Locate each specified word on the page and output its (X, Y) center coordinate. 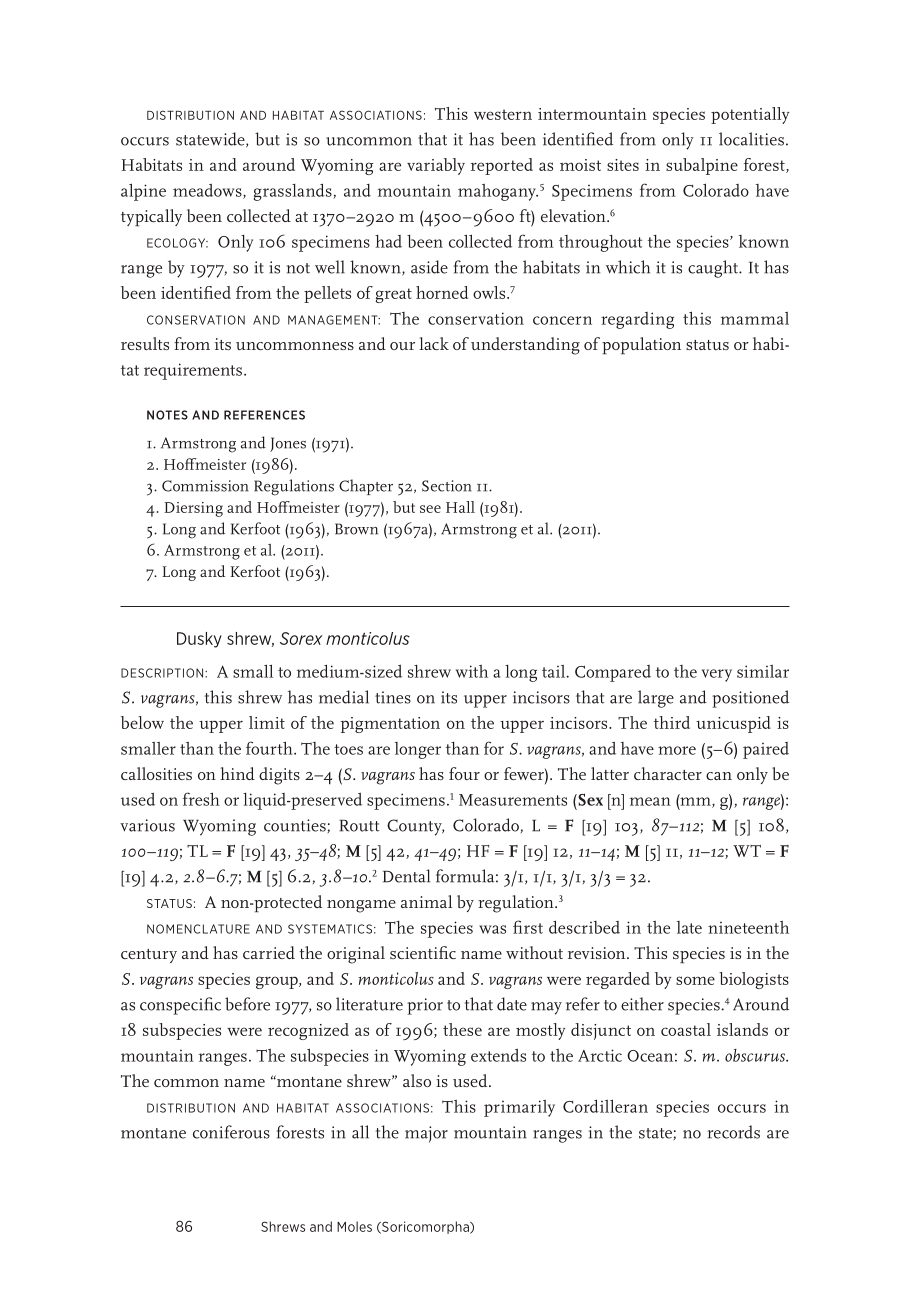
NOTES (167, 415)
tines (393, 697)
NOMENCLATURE (198, 929)
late (689, 927)
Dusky (199, 640)
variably (436, 166)
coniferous (231, 1132)
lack (434, 343)
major (426, 1134)
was (492, 929)
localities (751, 139)
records (733, 1132)
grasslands (294, 192)
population (641, 345)
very (717, 675)
